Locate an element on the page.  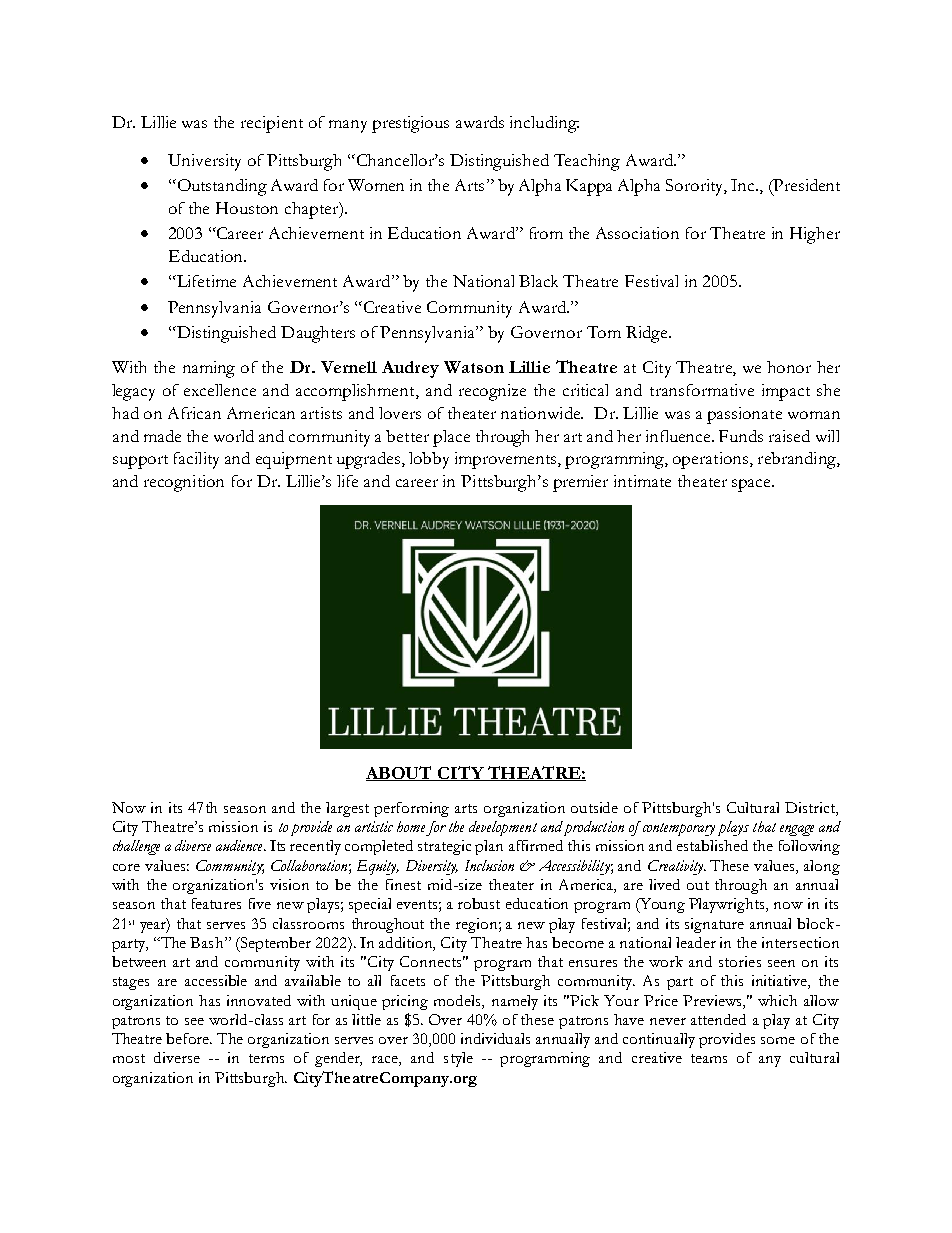
attended is located at coordinates (718, 1019).
